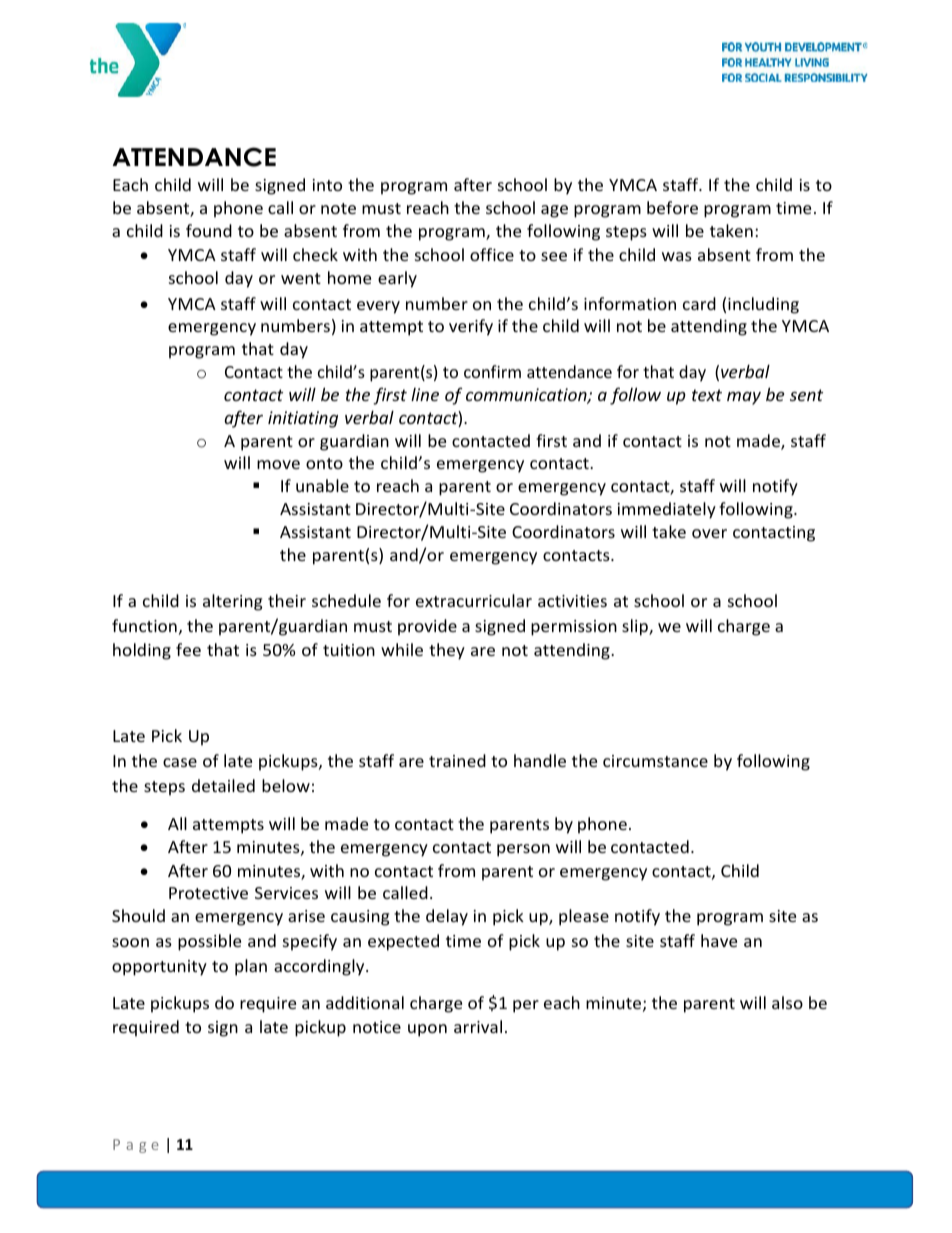 The width and height of the screenshot is (952, 1233). Describe the element at coordinates (478, 1026) in the screenshot. I see `arrival` at that location.
